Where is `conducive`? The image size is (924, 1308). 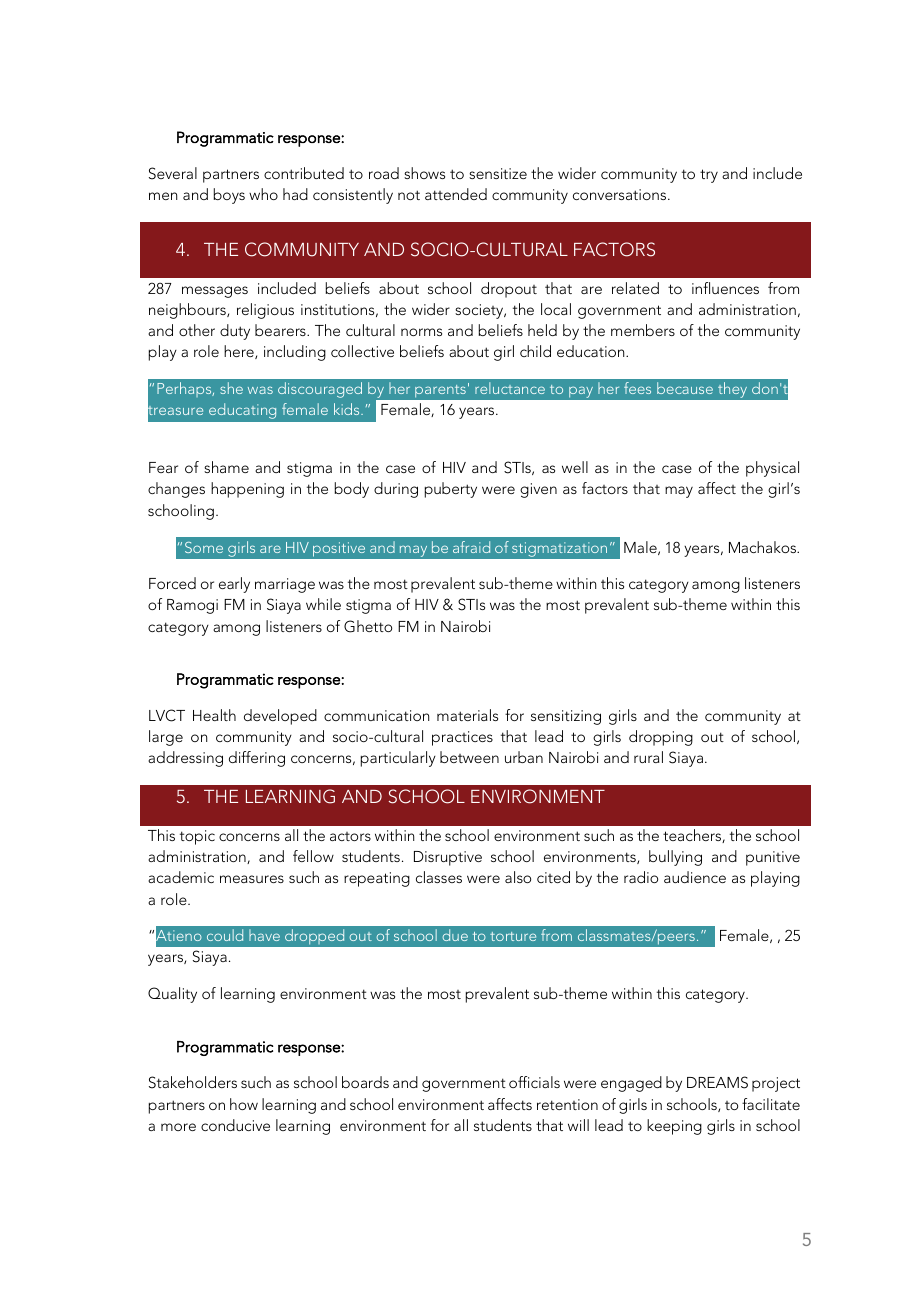
conducive is located at coordinates (235, 1125).
